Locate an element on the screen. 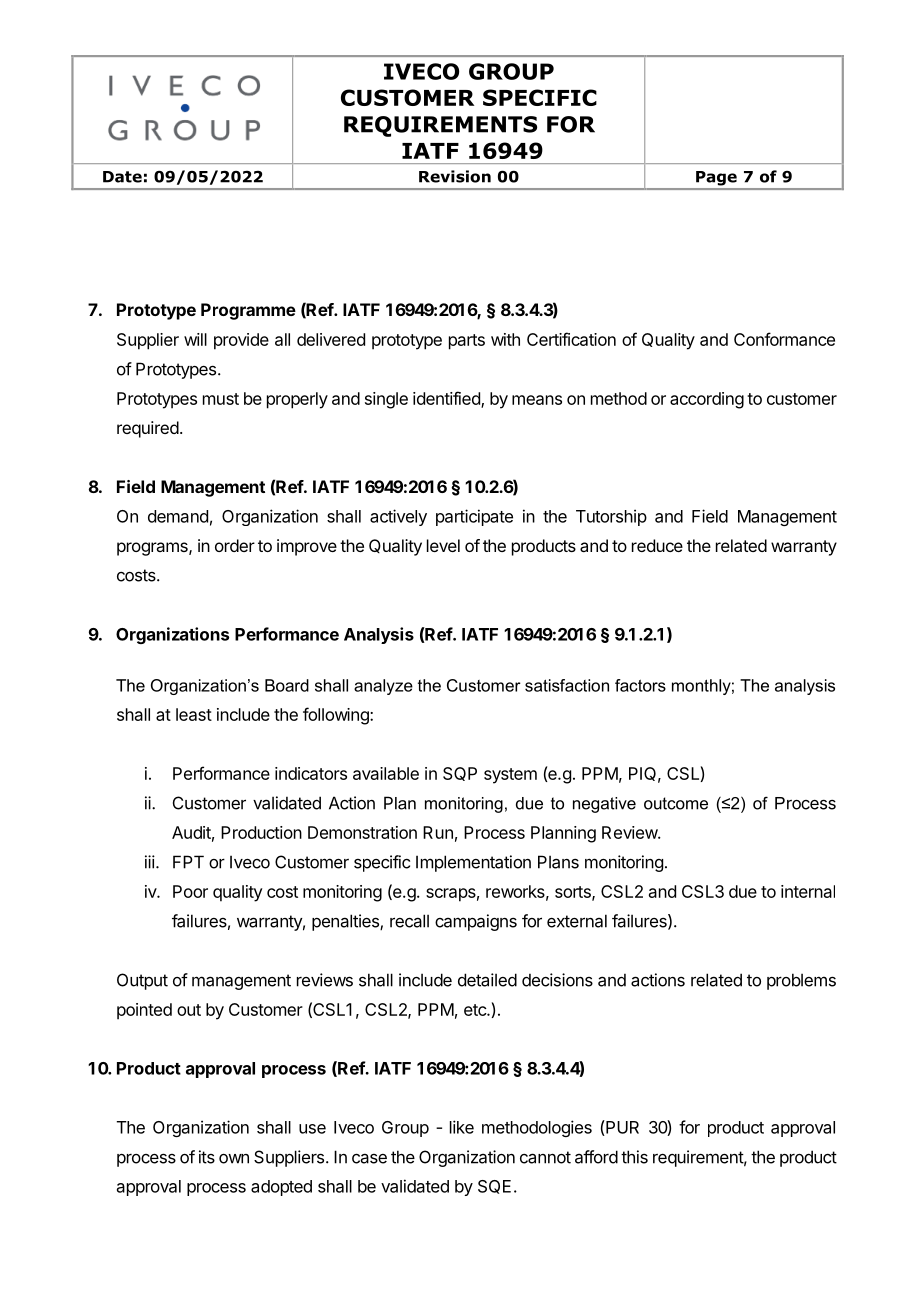 The height and width of the screenshot is (1308, 924). Poor is located at coordinates (190, 891).
